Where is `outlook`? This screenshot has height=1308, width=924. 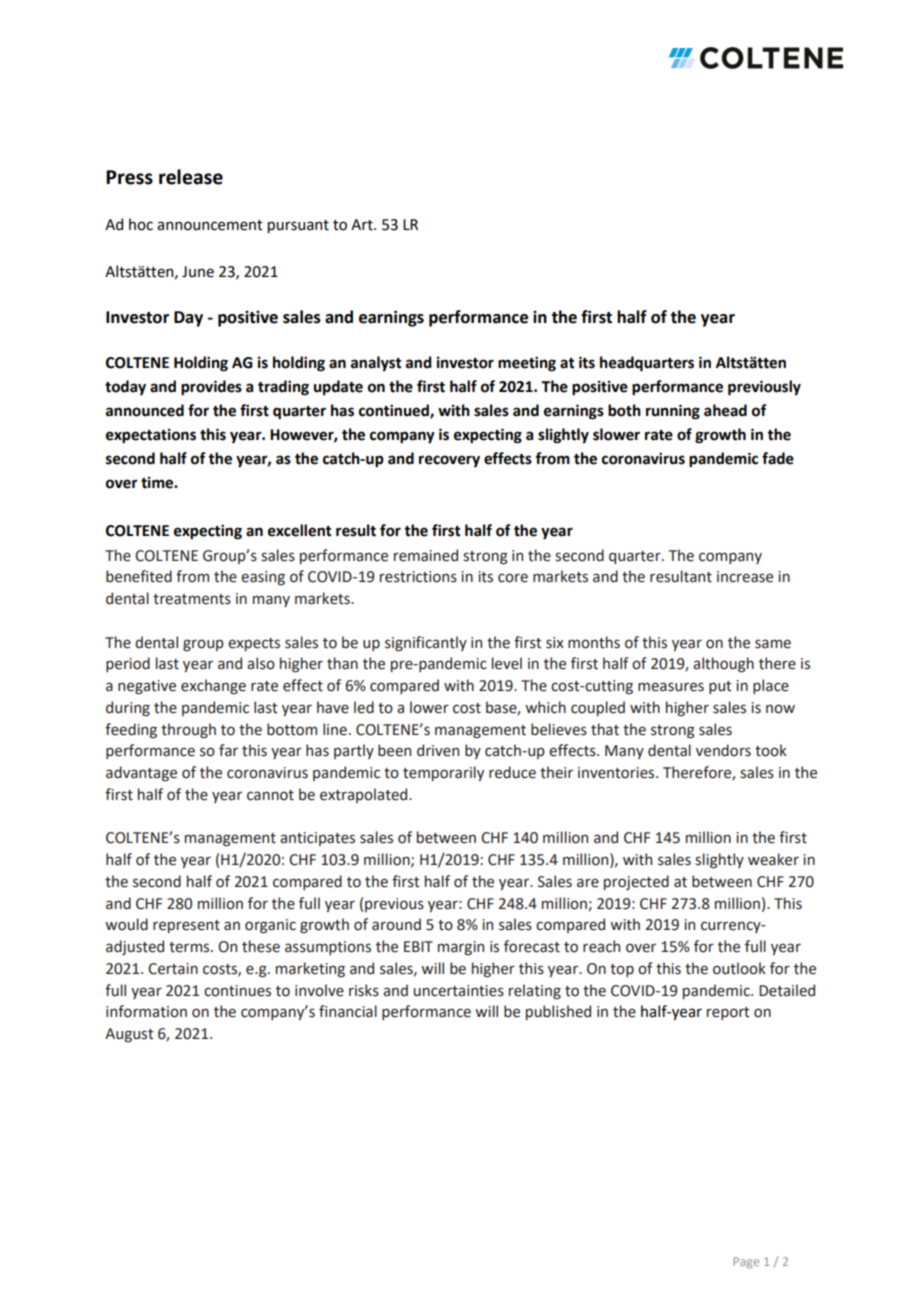
outlook is located at coordinates (739, 968).
